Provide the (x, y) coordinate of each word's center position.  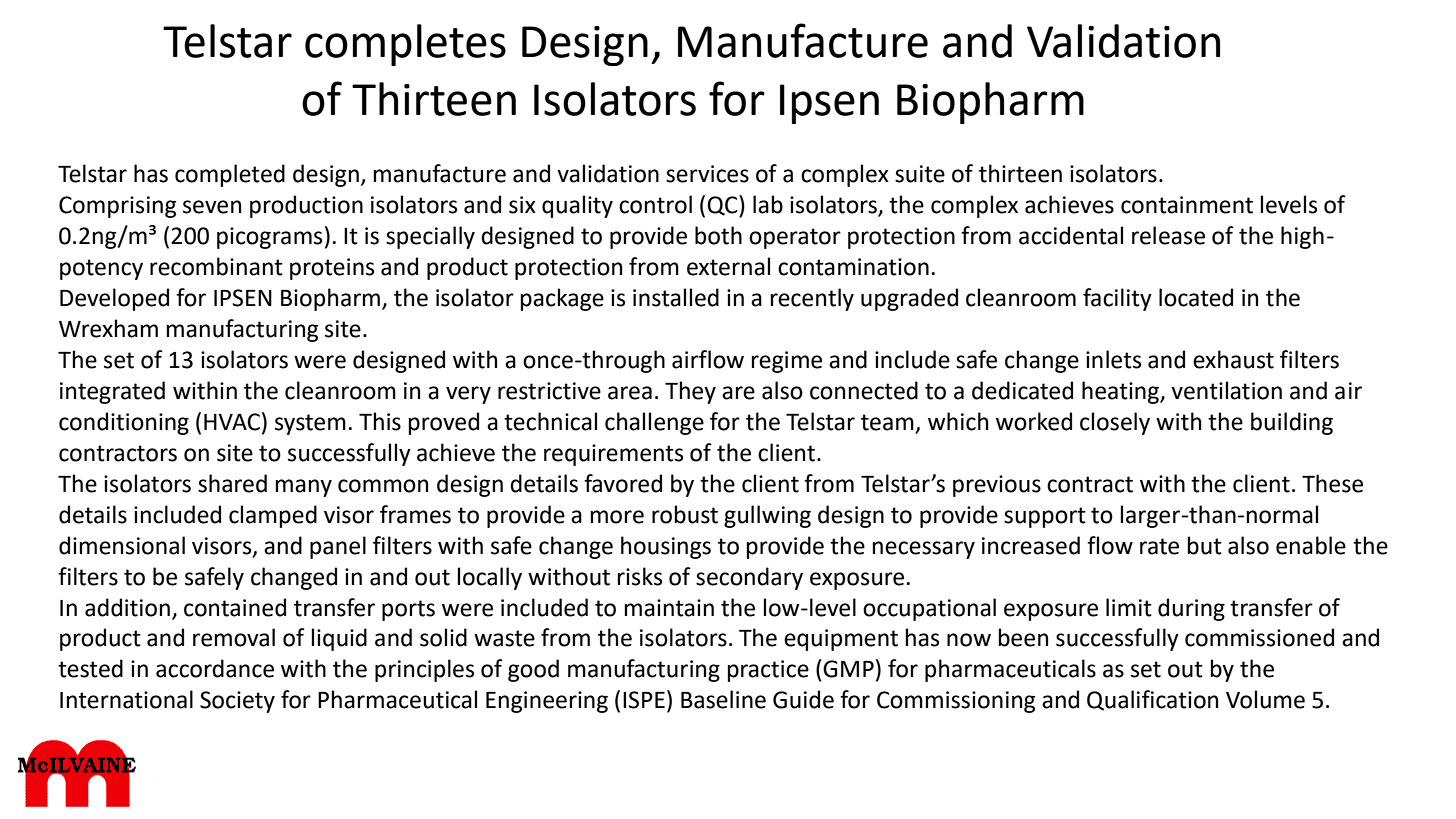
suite (920, 174)
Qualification (1152, 700)
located (1196, 297)
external (728, 266)
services (707, 174)
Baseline (723, 699)
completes (405, 45)
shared (232, 483)
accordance (215, 668)
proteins (332, 269)
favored (623, 483)
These (1332, 483)
